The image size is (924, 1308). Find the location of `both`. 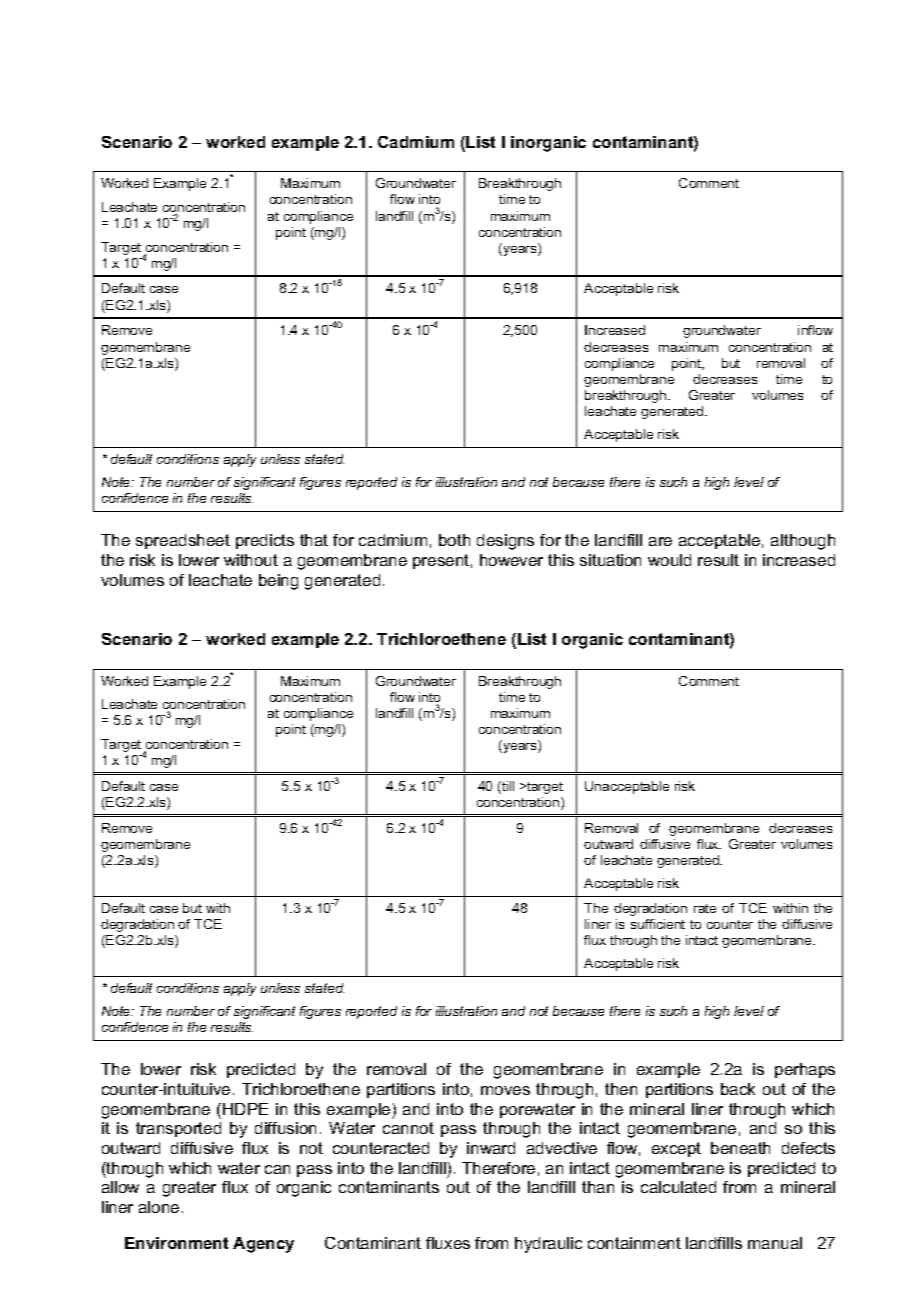

both is located at coordinates (454, 540).
